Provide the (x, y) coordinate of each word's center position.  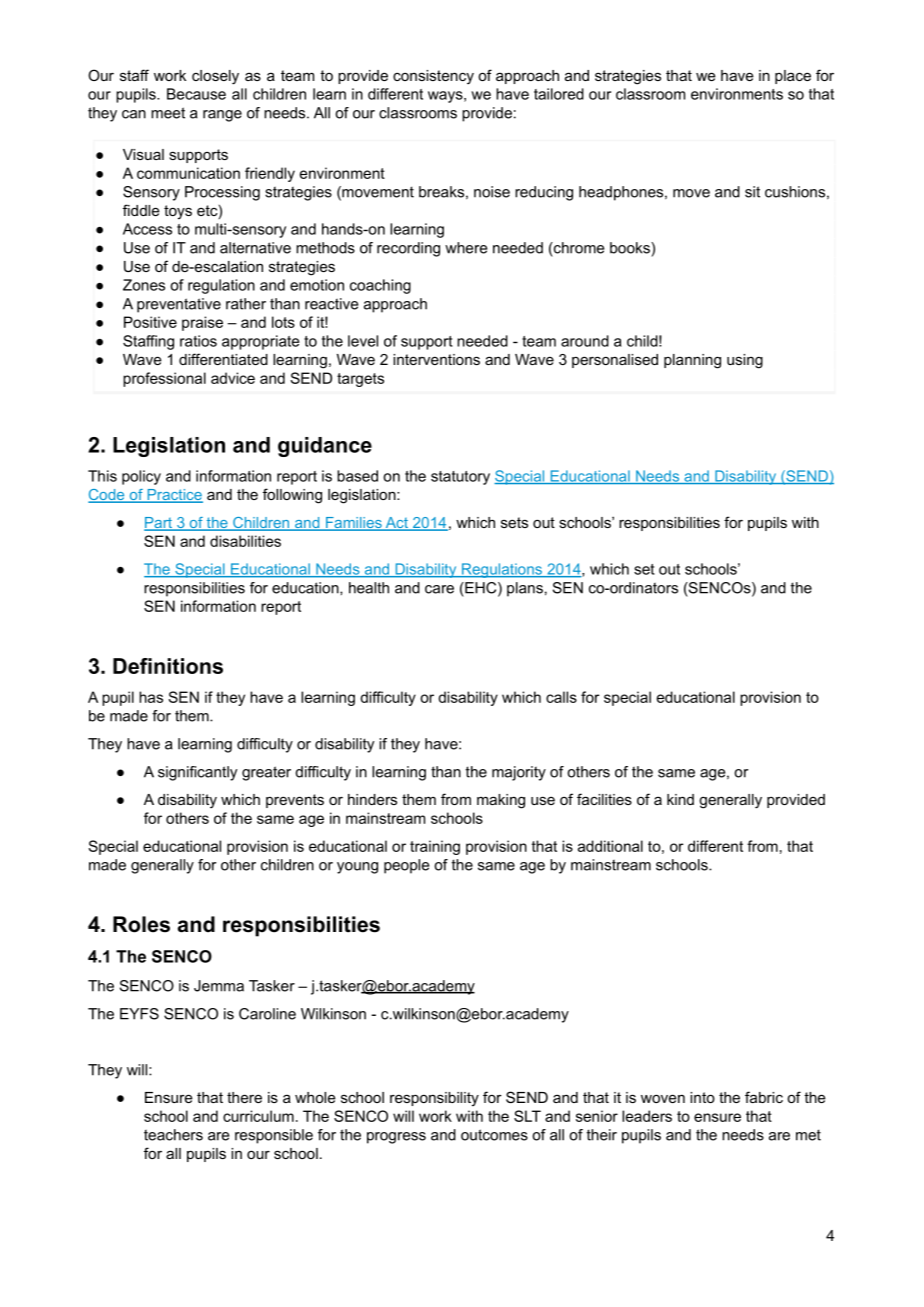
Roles (141, 924)
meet (168, 113)
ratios (198, 341)
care (439, 589)
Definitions (168, 666)
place (793, 77)
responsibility (434, 1099)
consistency (433, 77)
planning (692, 361)
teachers (173, 1135)
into (702, 1097)
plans (525, 589)
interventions (436, 359)
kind (680, 799)
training (435, 847)
